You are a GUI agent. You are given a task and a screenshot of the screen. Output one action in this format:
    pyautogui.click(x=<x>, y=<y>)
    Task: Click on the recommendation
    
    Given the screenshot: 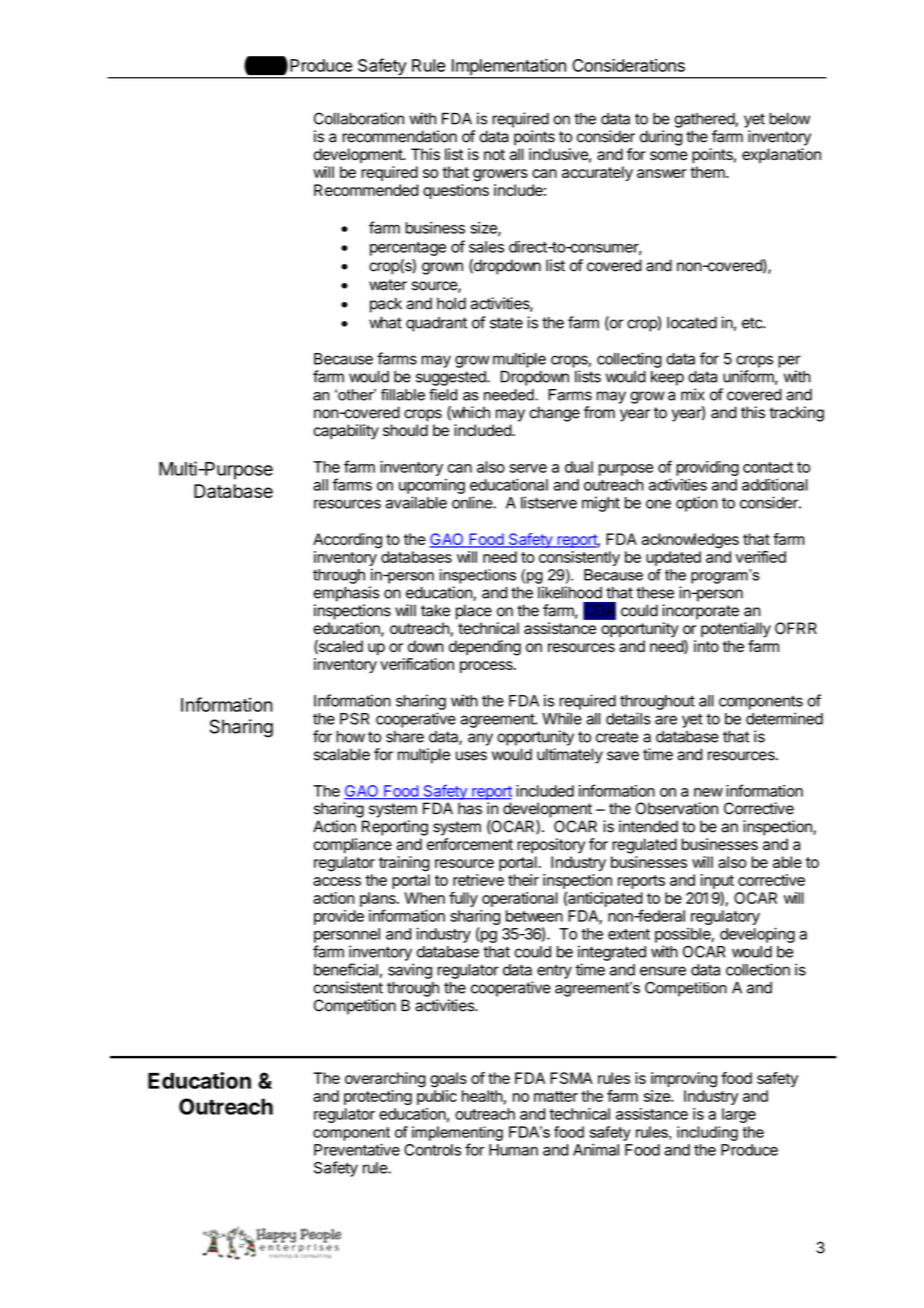 What is the action you would take?
    pyautogui.click(x=399, y=136)
